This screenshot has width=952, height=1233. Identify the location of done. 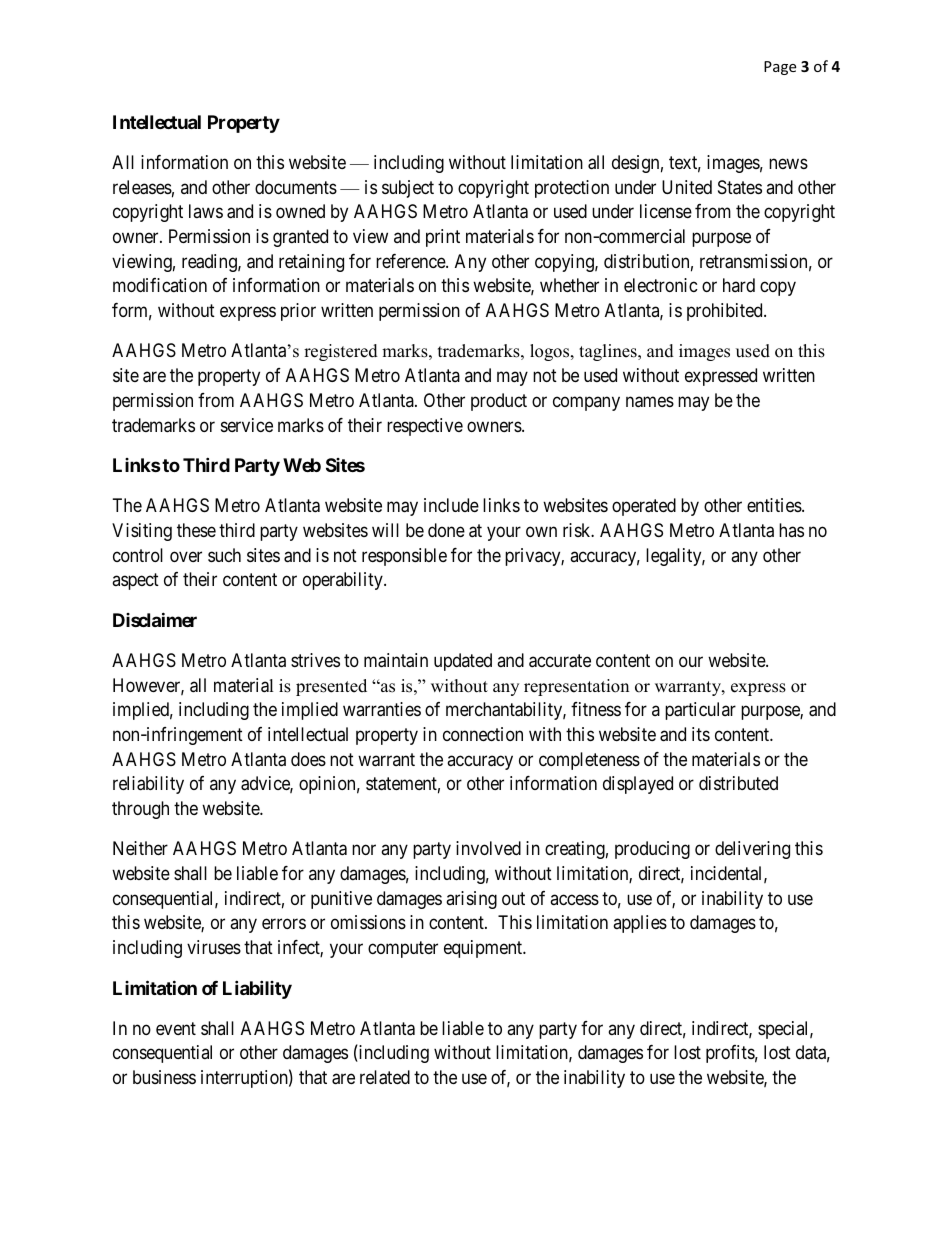
(446, 530).
